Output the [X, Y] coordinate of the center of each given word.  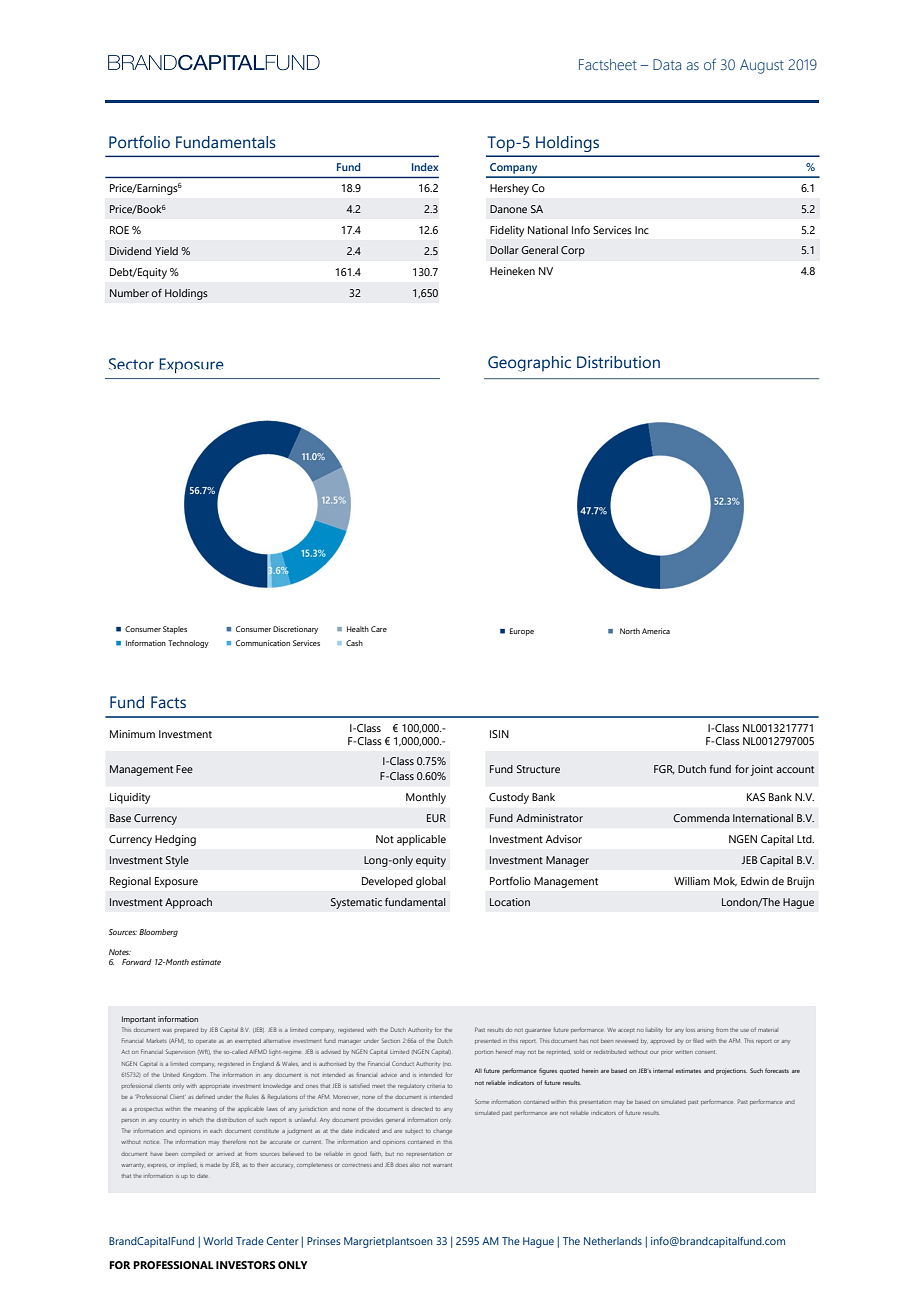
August [762, 66]
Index [425, 167]
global [431, 882]
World [218, 1241]
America [656, 631]
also [415, 1165]
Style [177, 861]
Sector [131, 364]
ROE [119, 230]
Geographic [529, 364]
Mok [725, 882]
